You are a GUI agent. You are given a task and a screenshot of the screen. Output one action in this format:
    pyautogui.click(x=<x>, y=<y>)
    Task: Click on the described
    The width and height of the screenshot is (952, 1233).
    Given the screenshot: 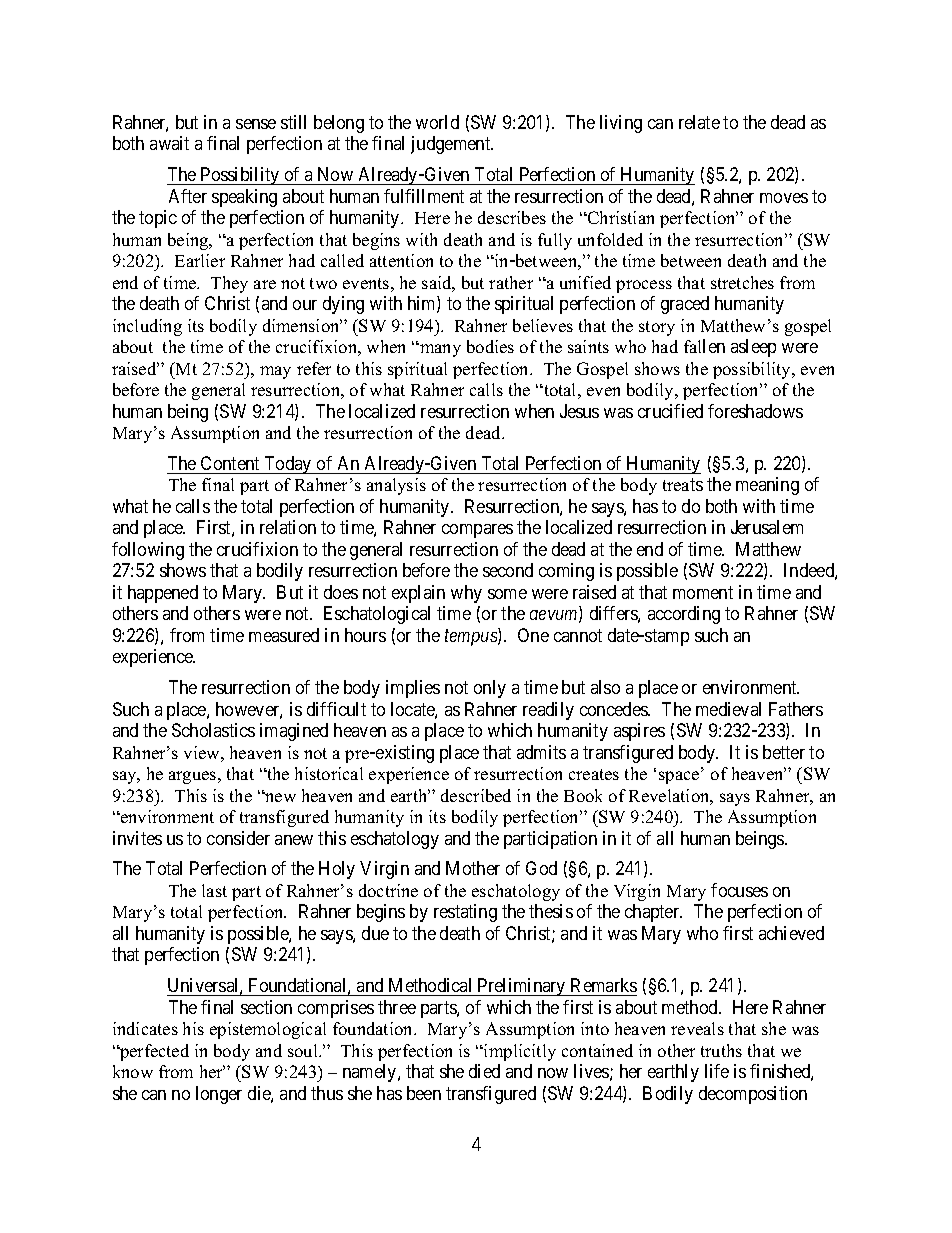 What is the action you would take?
    pyautogui.click(x=476, y=795)
